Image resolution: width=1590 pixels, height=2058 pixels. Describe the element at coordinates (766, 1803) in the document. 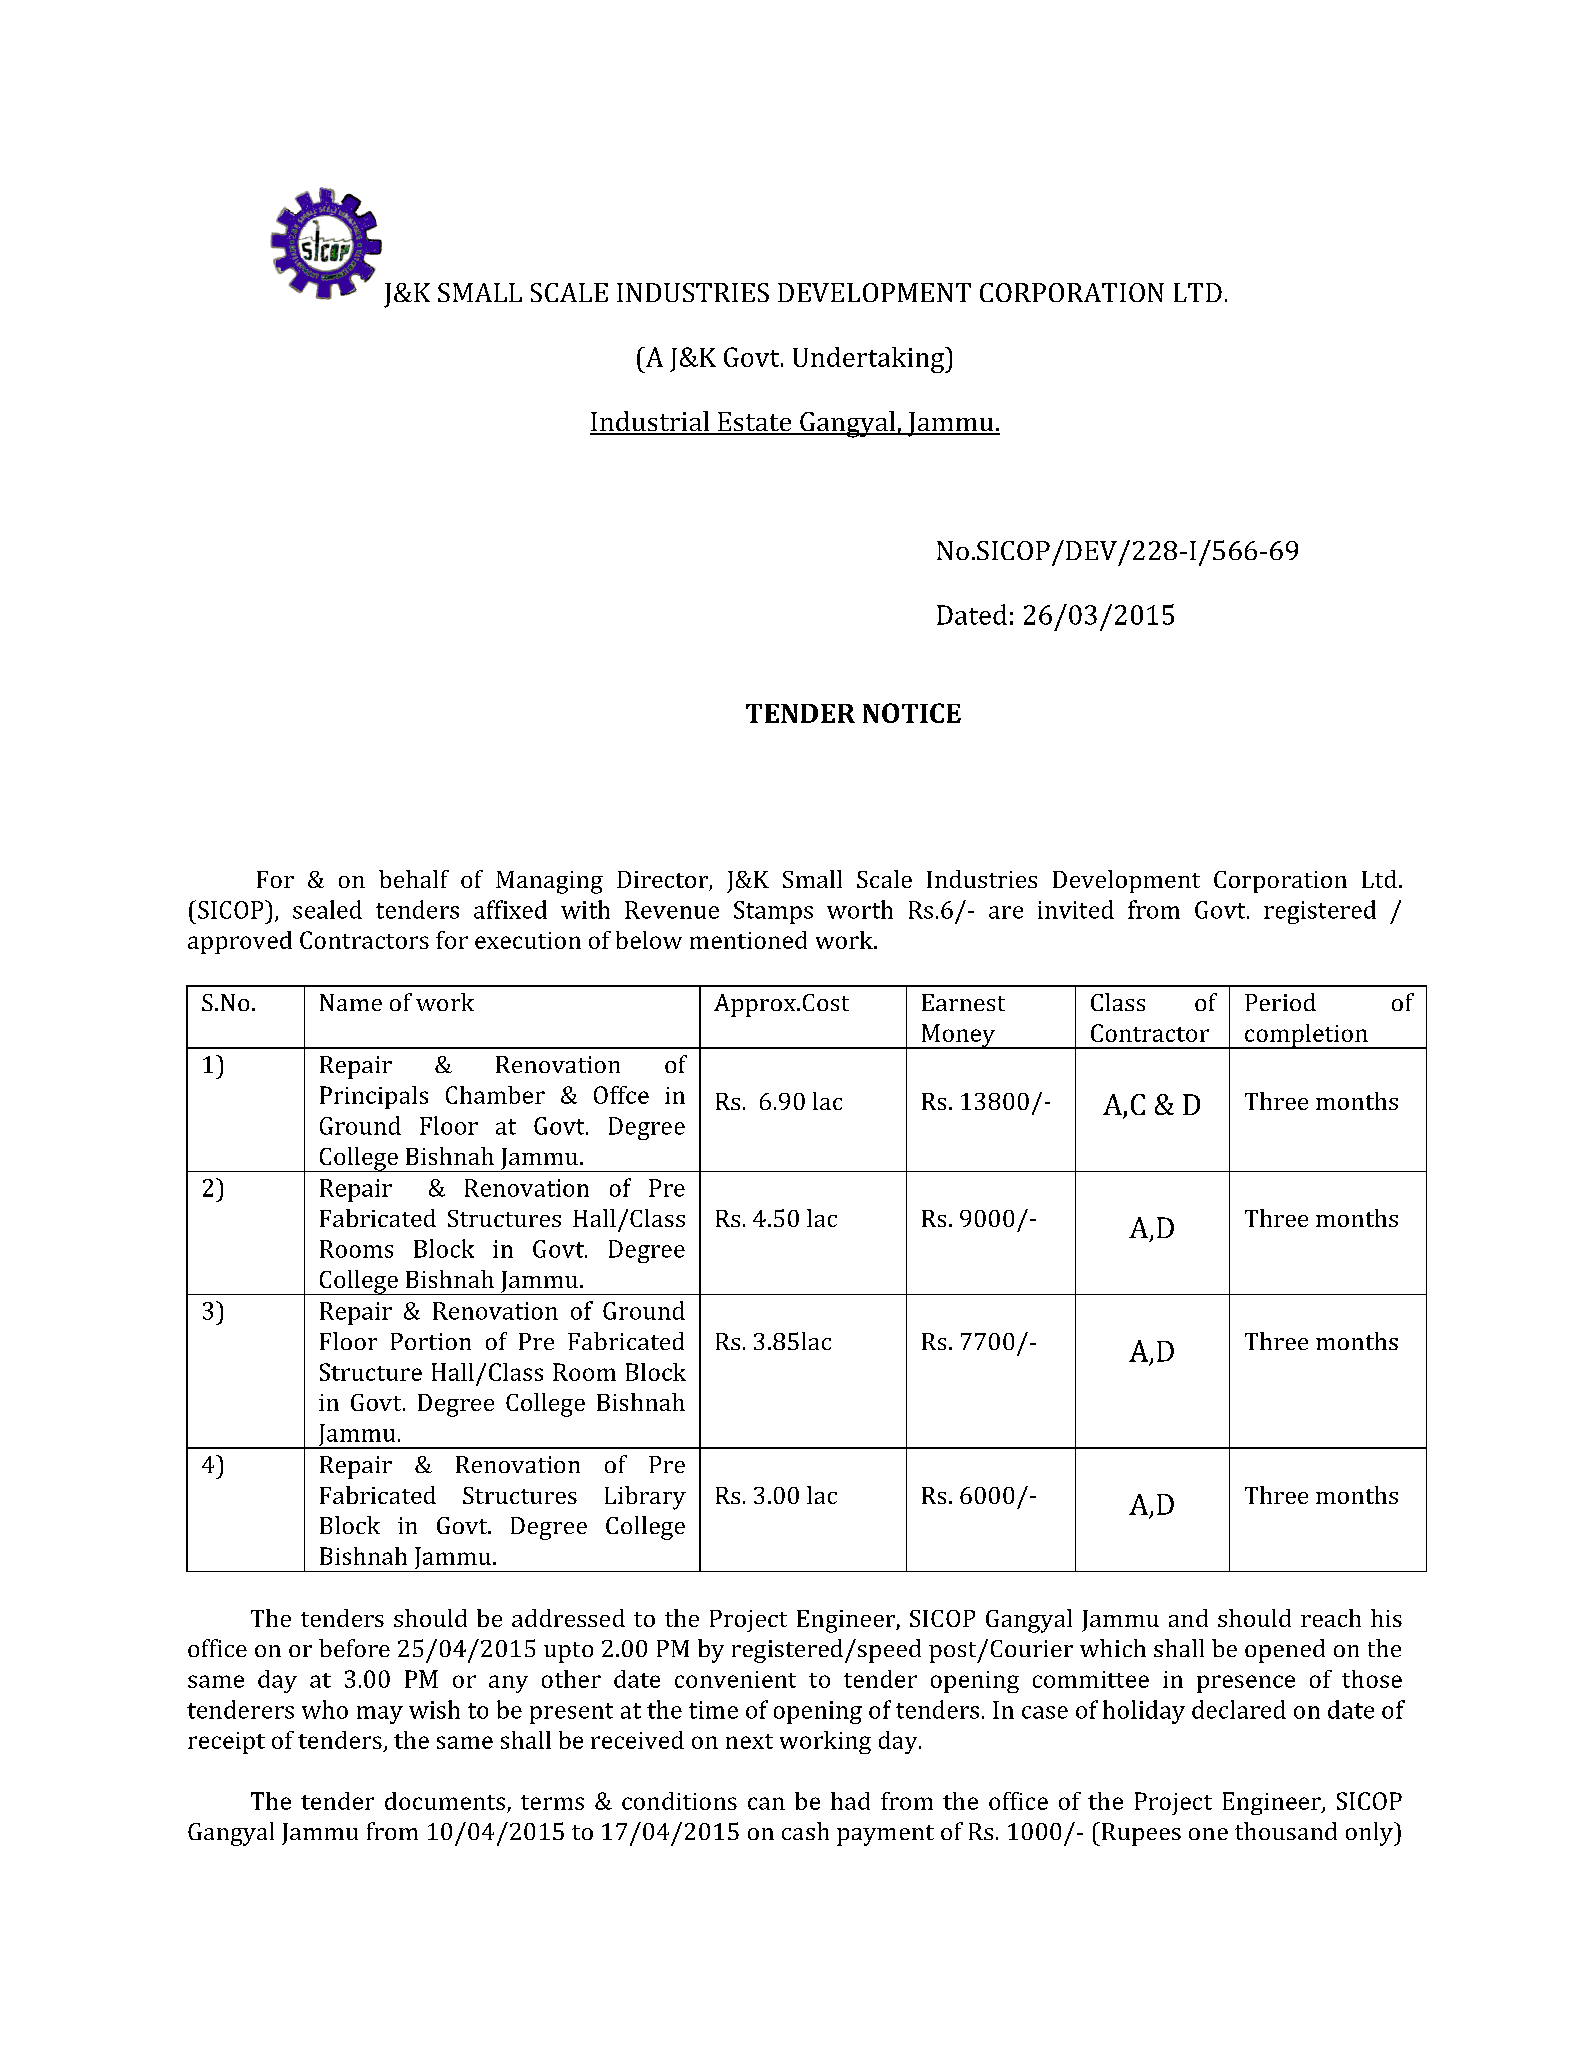

I see `can` at that location.
